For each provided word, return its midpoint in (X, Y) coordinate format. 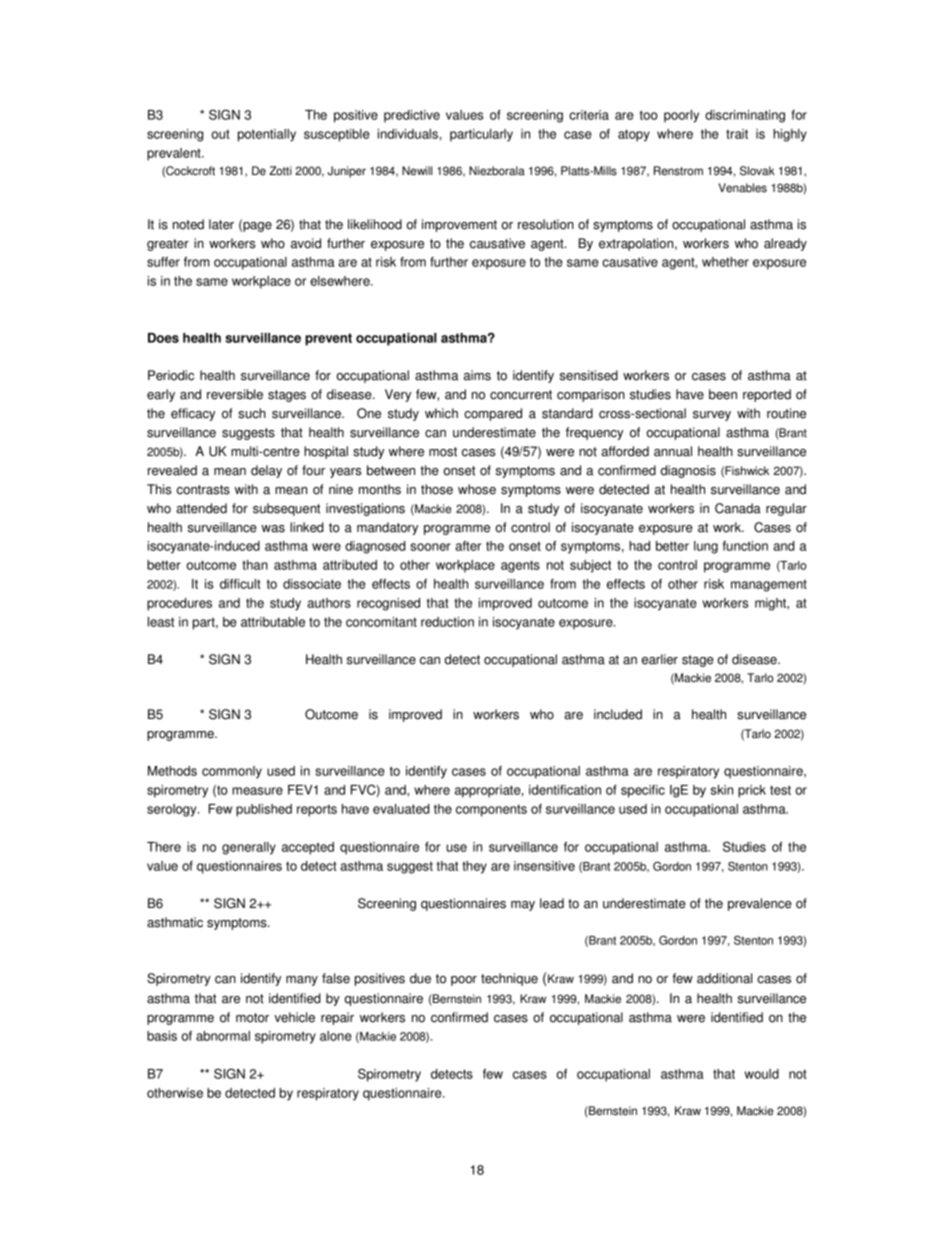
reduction (447, 622)
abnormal (223, 1036)
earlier (660, 659)
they (474, 867)
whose (477, 489)
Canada (738, 508)
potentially (267, 135)
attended (201, 508)
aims (477, 375)
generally (249, 848)
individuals (408, 134)
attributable (273, 622)
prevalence (760, 904)
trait (737, 134)
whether (725, 262)
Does (163, 338)
